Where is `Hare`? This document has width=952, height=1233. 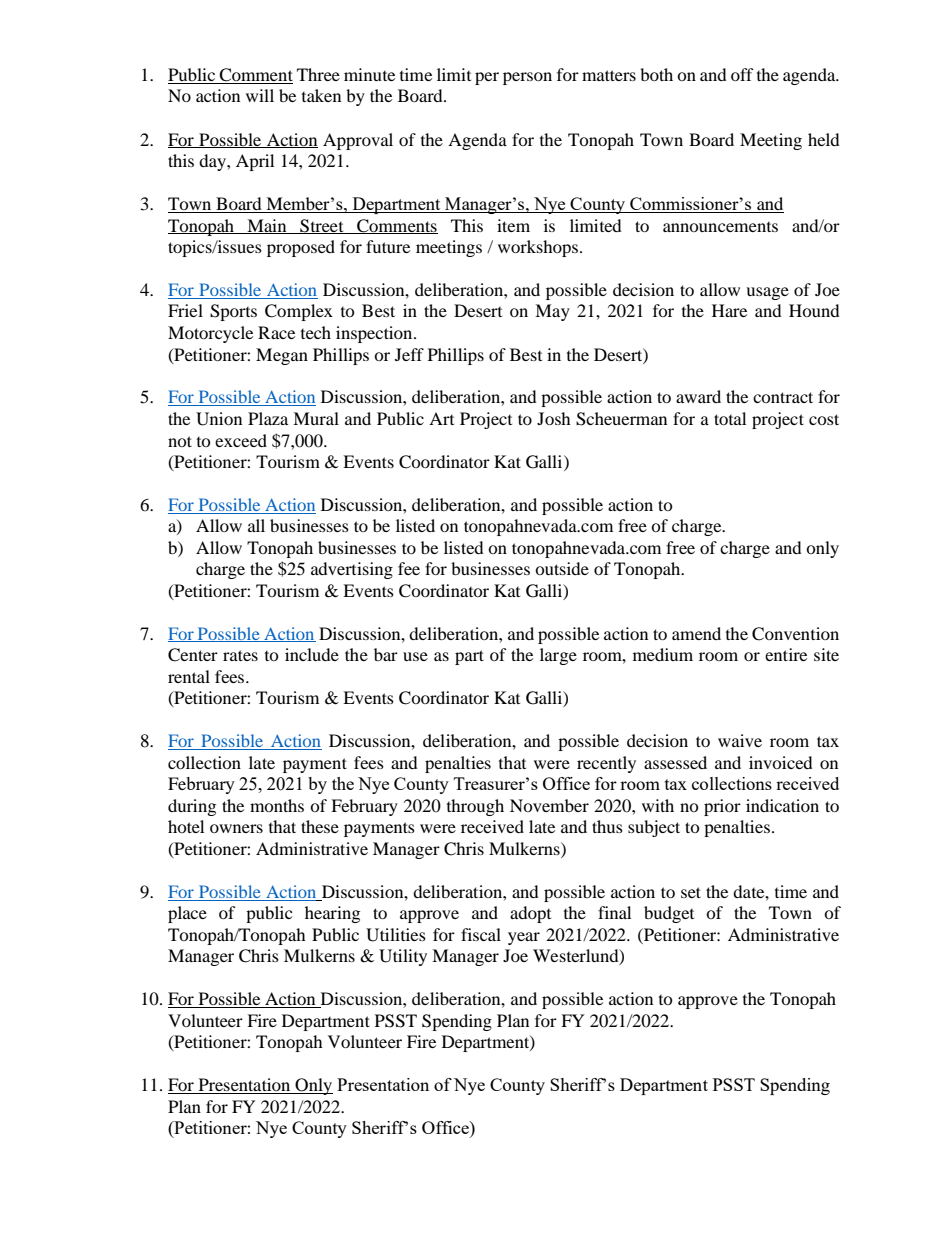
Hare is located at coordinates (729, 310).
